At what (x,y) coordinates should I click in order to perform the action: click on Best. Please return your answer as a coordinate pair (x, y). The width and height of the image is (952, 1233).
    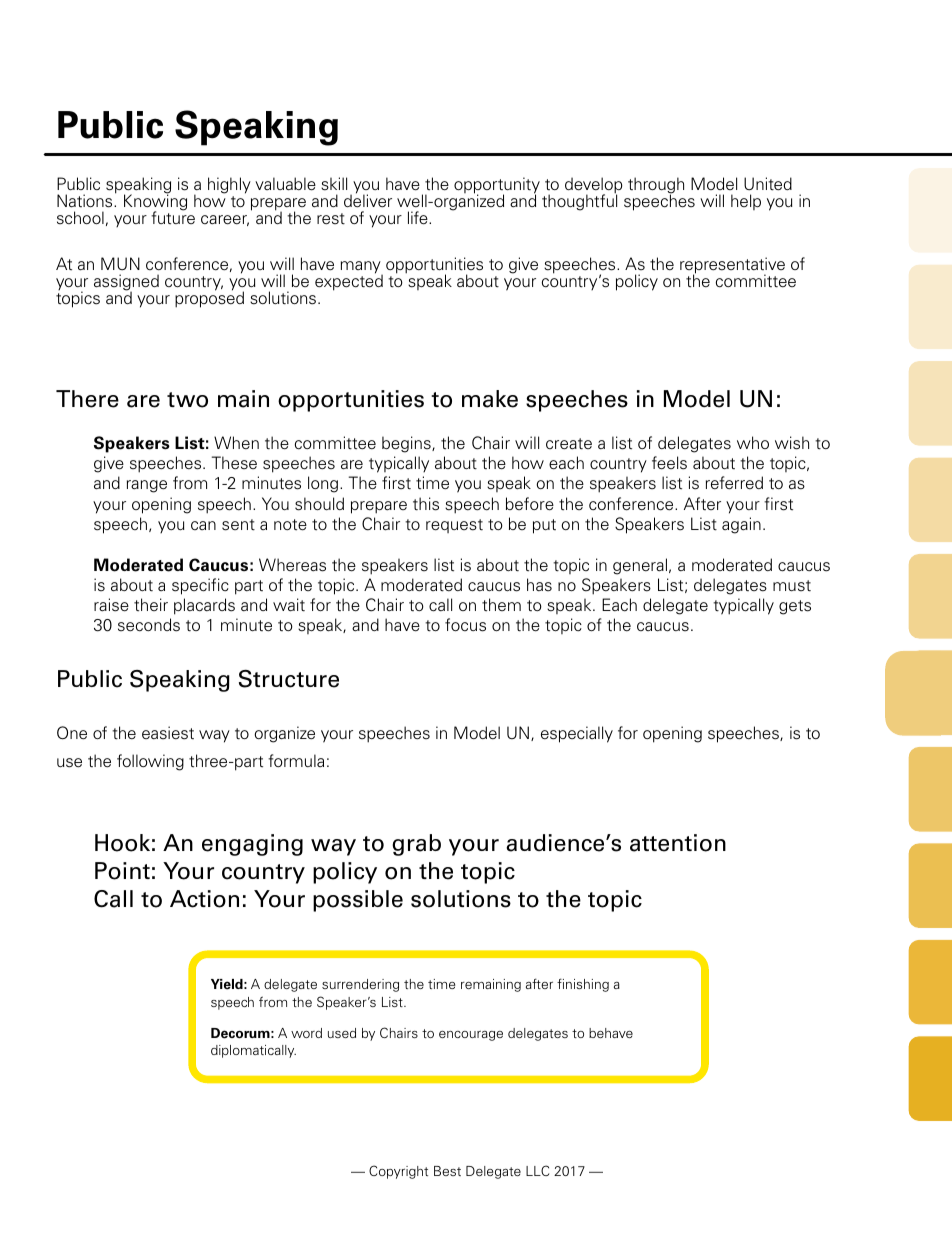
    Looking at the image, I should click on (447, 1171).
